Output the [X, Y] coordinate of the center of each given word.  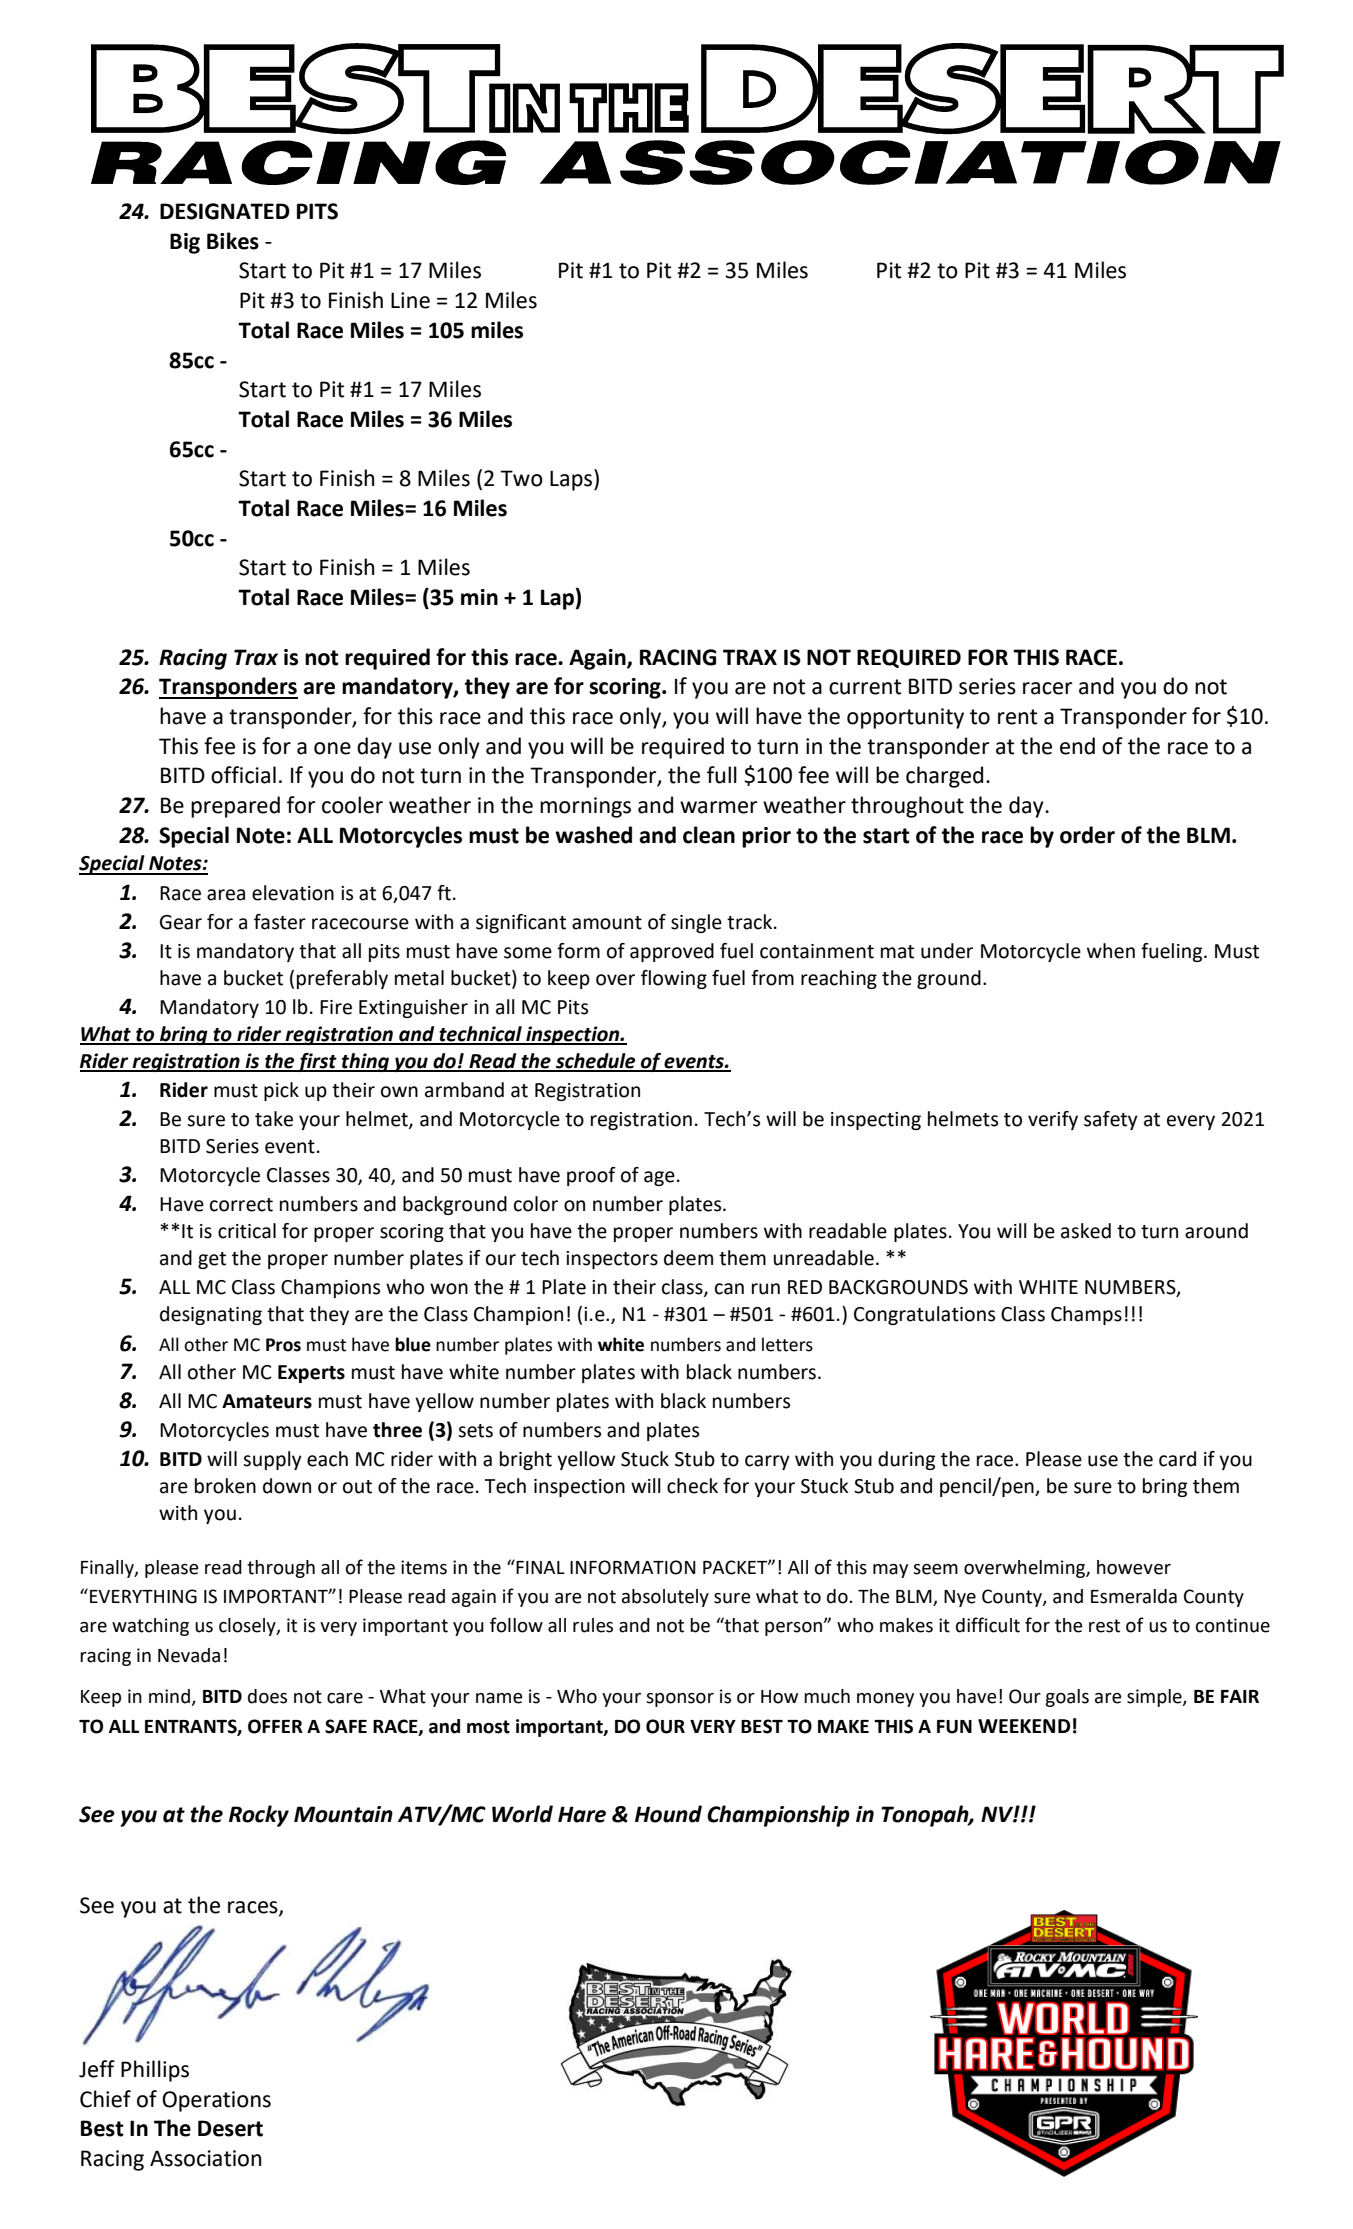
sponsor [680, 1700]
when [1111, 951]
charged [944, 777]
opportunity [905, 718]
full [722, 775]
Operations [216, 2101]
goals [1067, 1698]
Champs [1086, 1315]
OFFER [275, 1726]
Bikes [233, 241]
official [243, 775]
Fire [336, 1007]
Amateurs [267, 1401]
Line [410, 300]
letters [787, 1344]
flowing [674, 979]
